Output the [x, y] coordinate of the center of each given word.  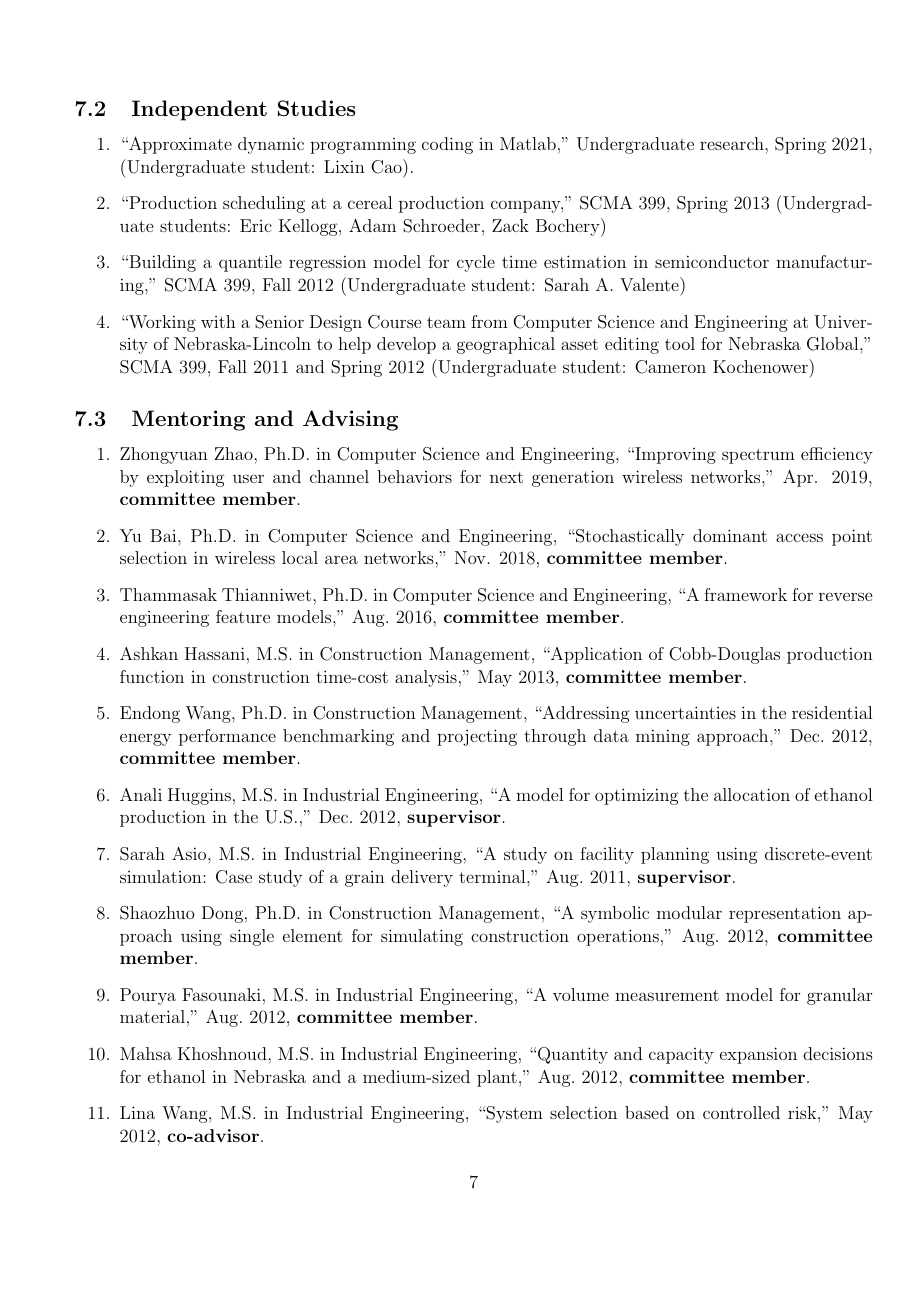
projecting [477, 737]
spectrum [758, 456]
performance [227, 737]
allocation [752, 794]
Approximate [179, 145]
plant [497, 1078]
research [733, 143]
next [506, 477]
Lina [137, 1112]
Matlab [528, 143]
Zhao [235, 453]
